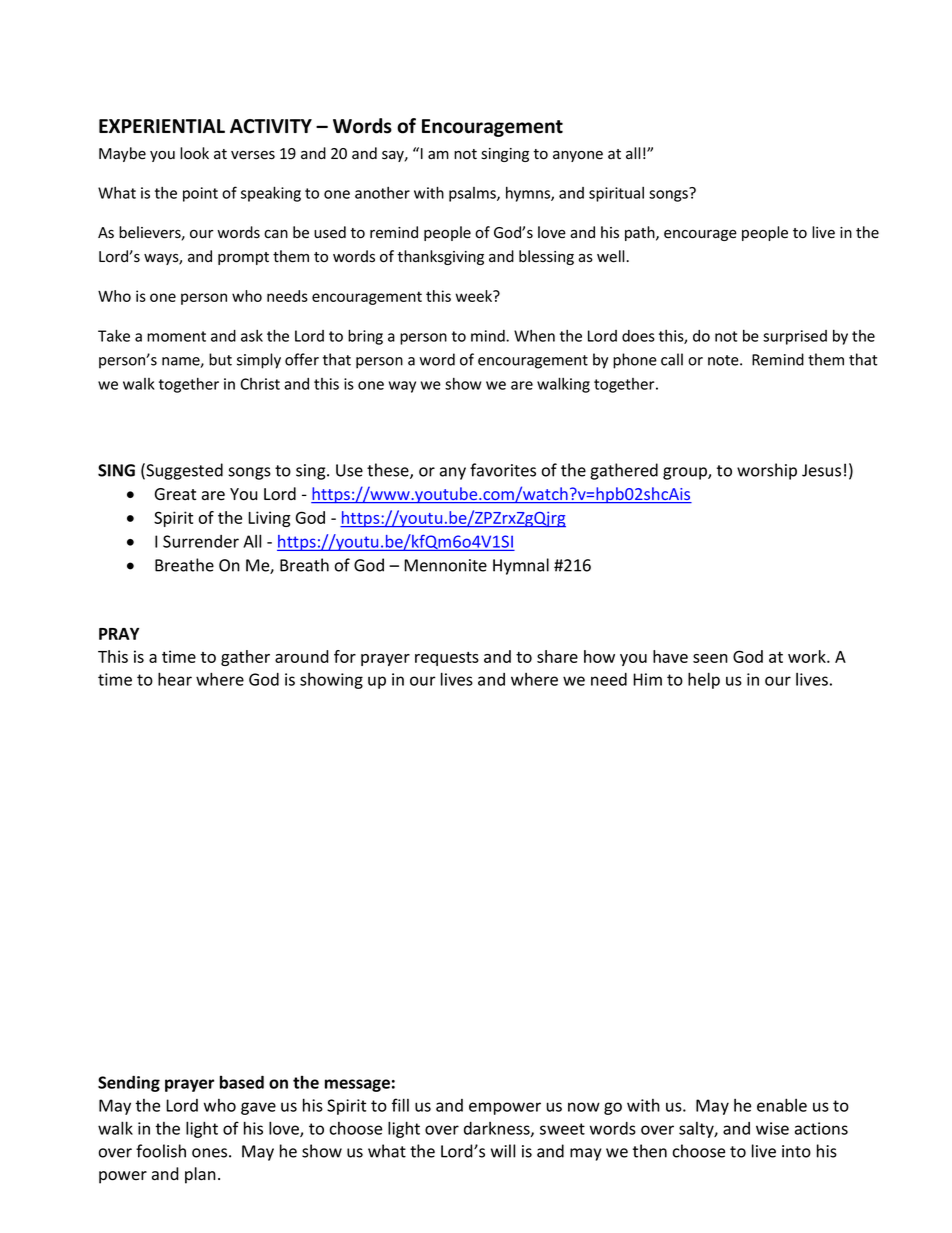 This document has height=1233, width=952. What do you see at coordinates (357, 1085) in the document?
I see `message` at bounding box center [357, 1085].
